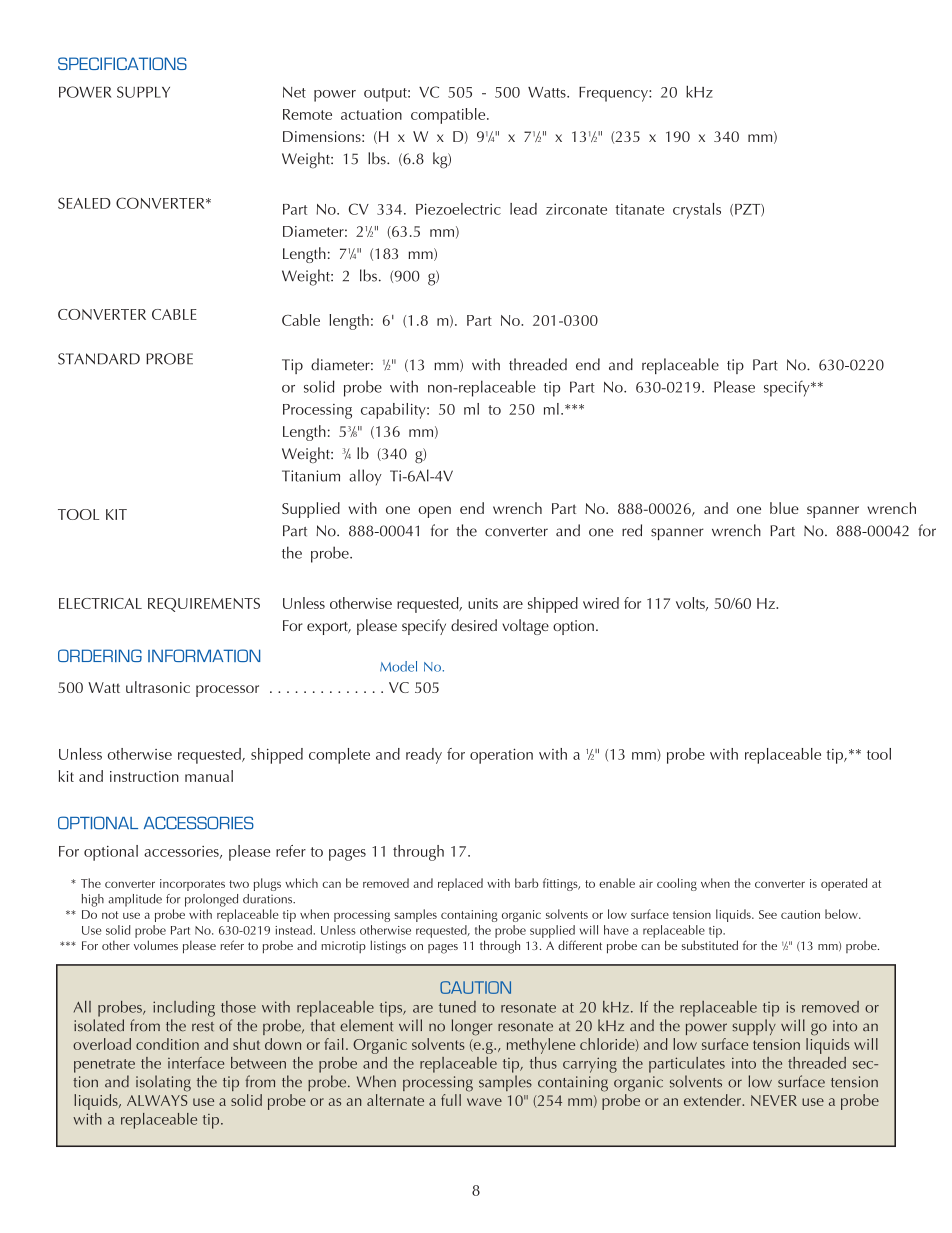 This document has width=952, height=1233. I want to click on Remote, so click(307, 114).
